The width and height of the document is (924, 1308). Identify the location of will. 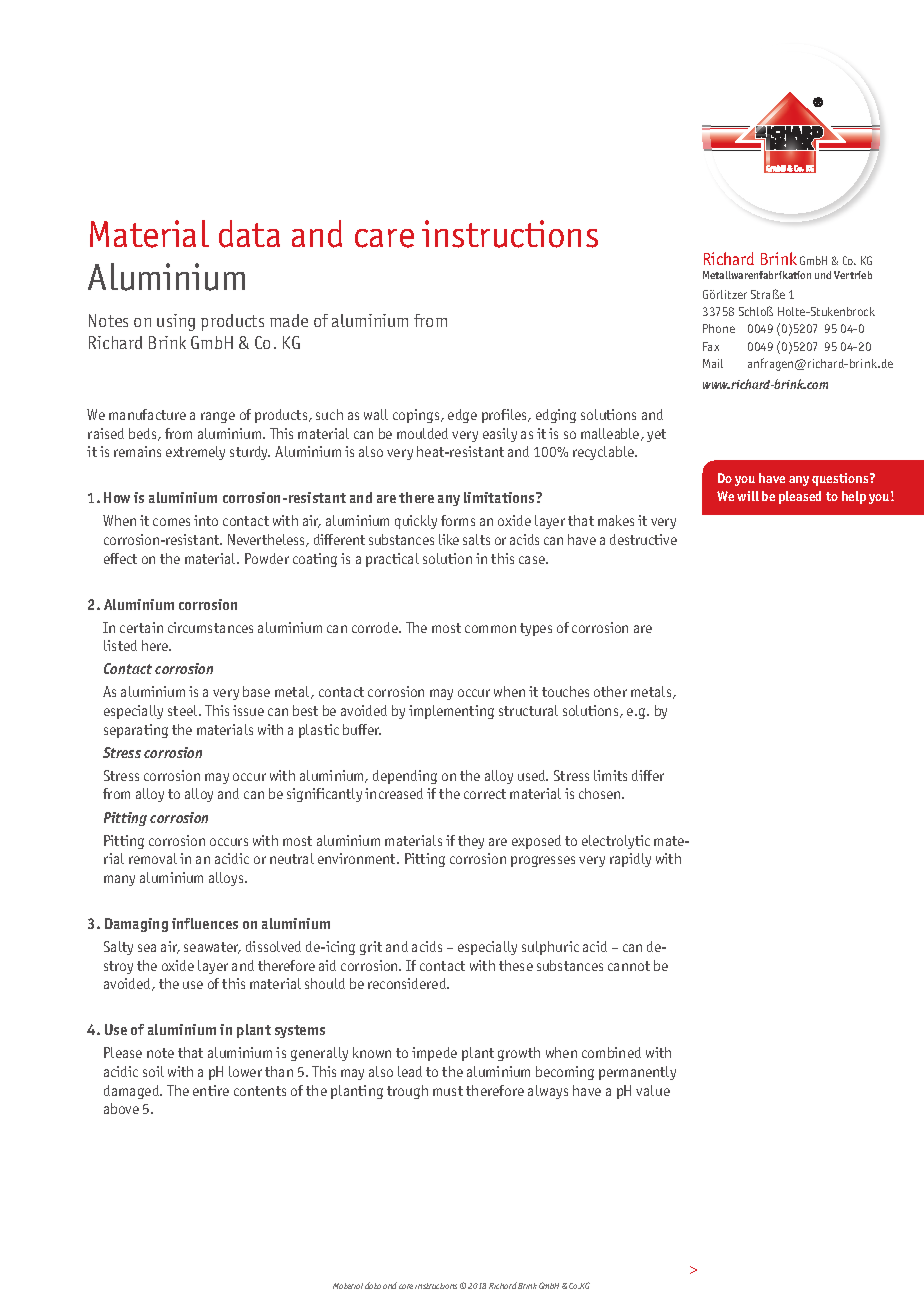
(748, 496).
